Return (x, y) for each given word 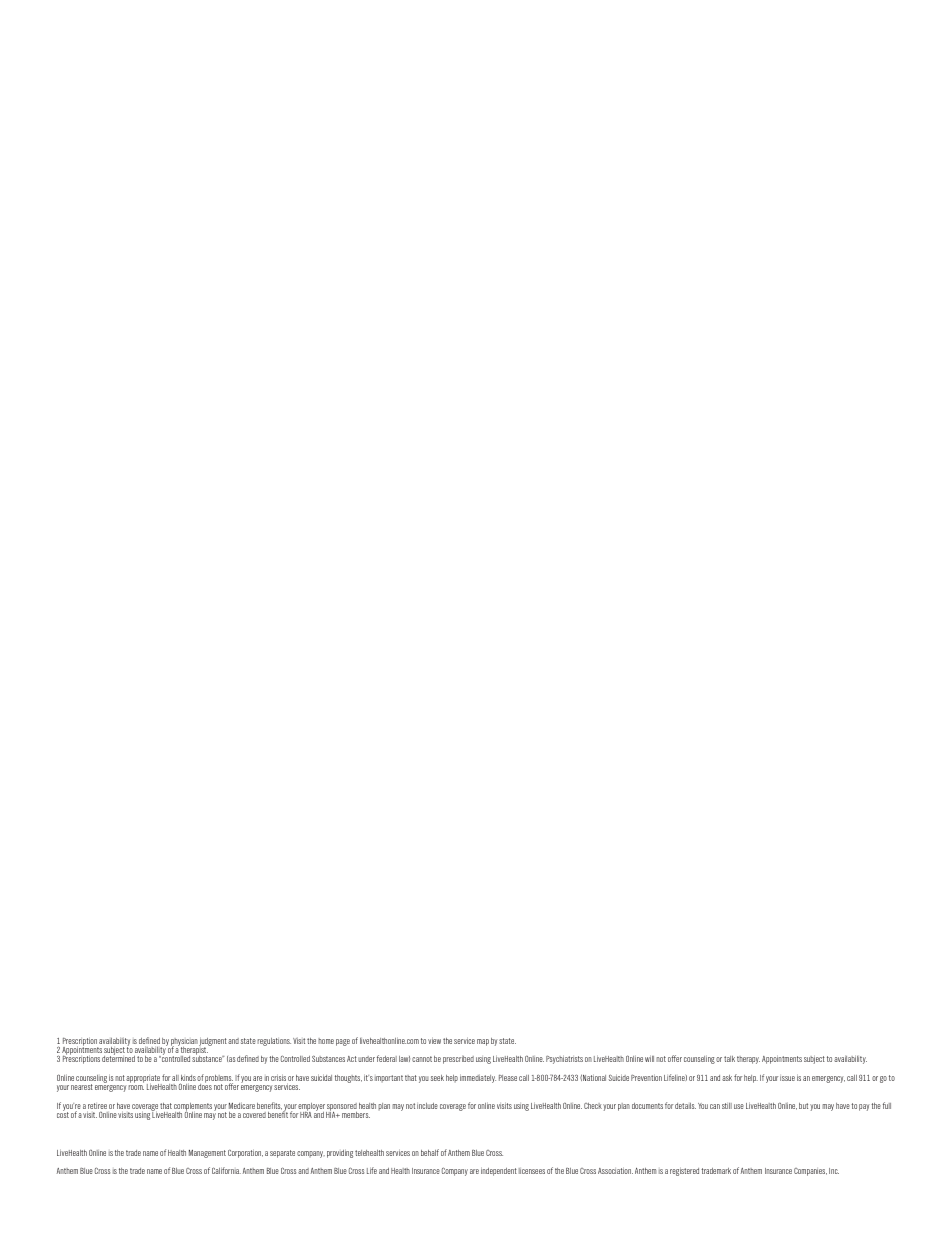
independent (499, 1171)
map (483, 1042)
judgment (213, 1042)
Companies (810, 1172)
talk (729, 1059)
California (226, 1170)
